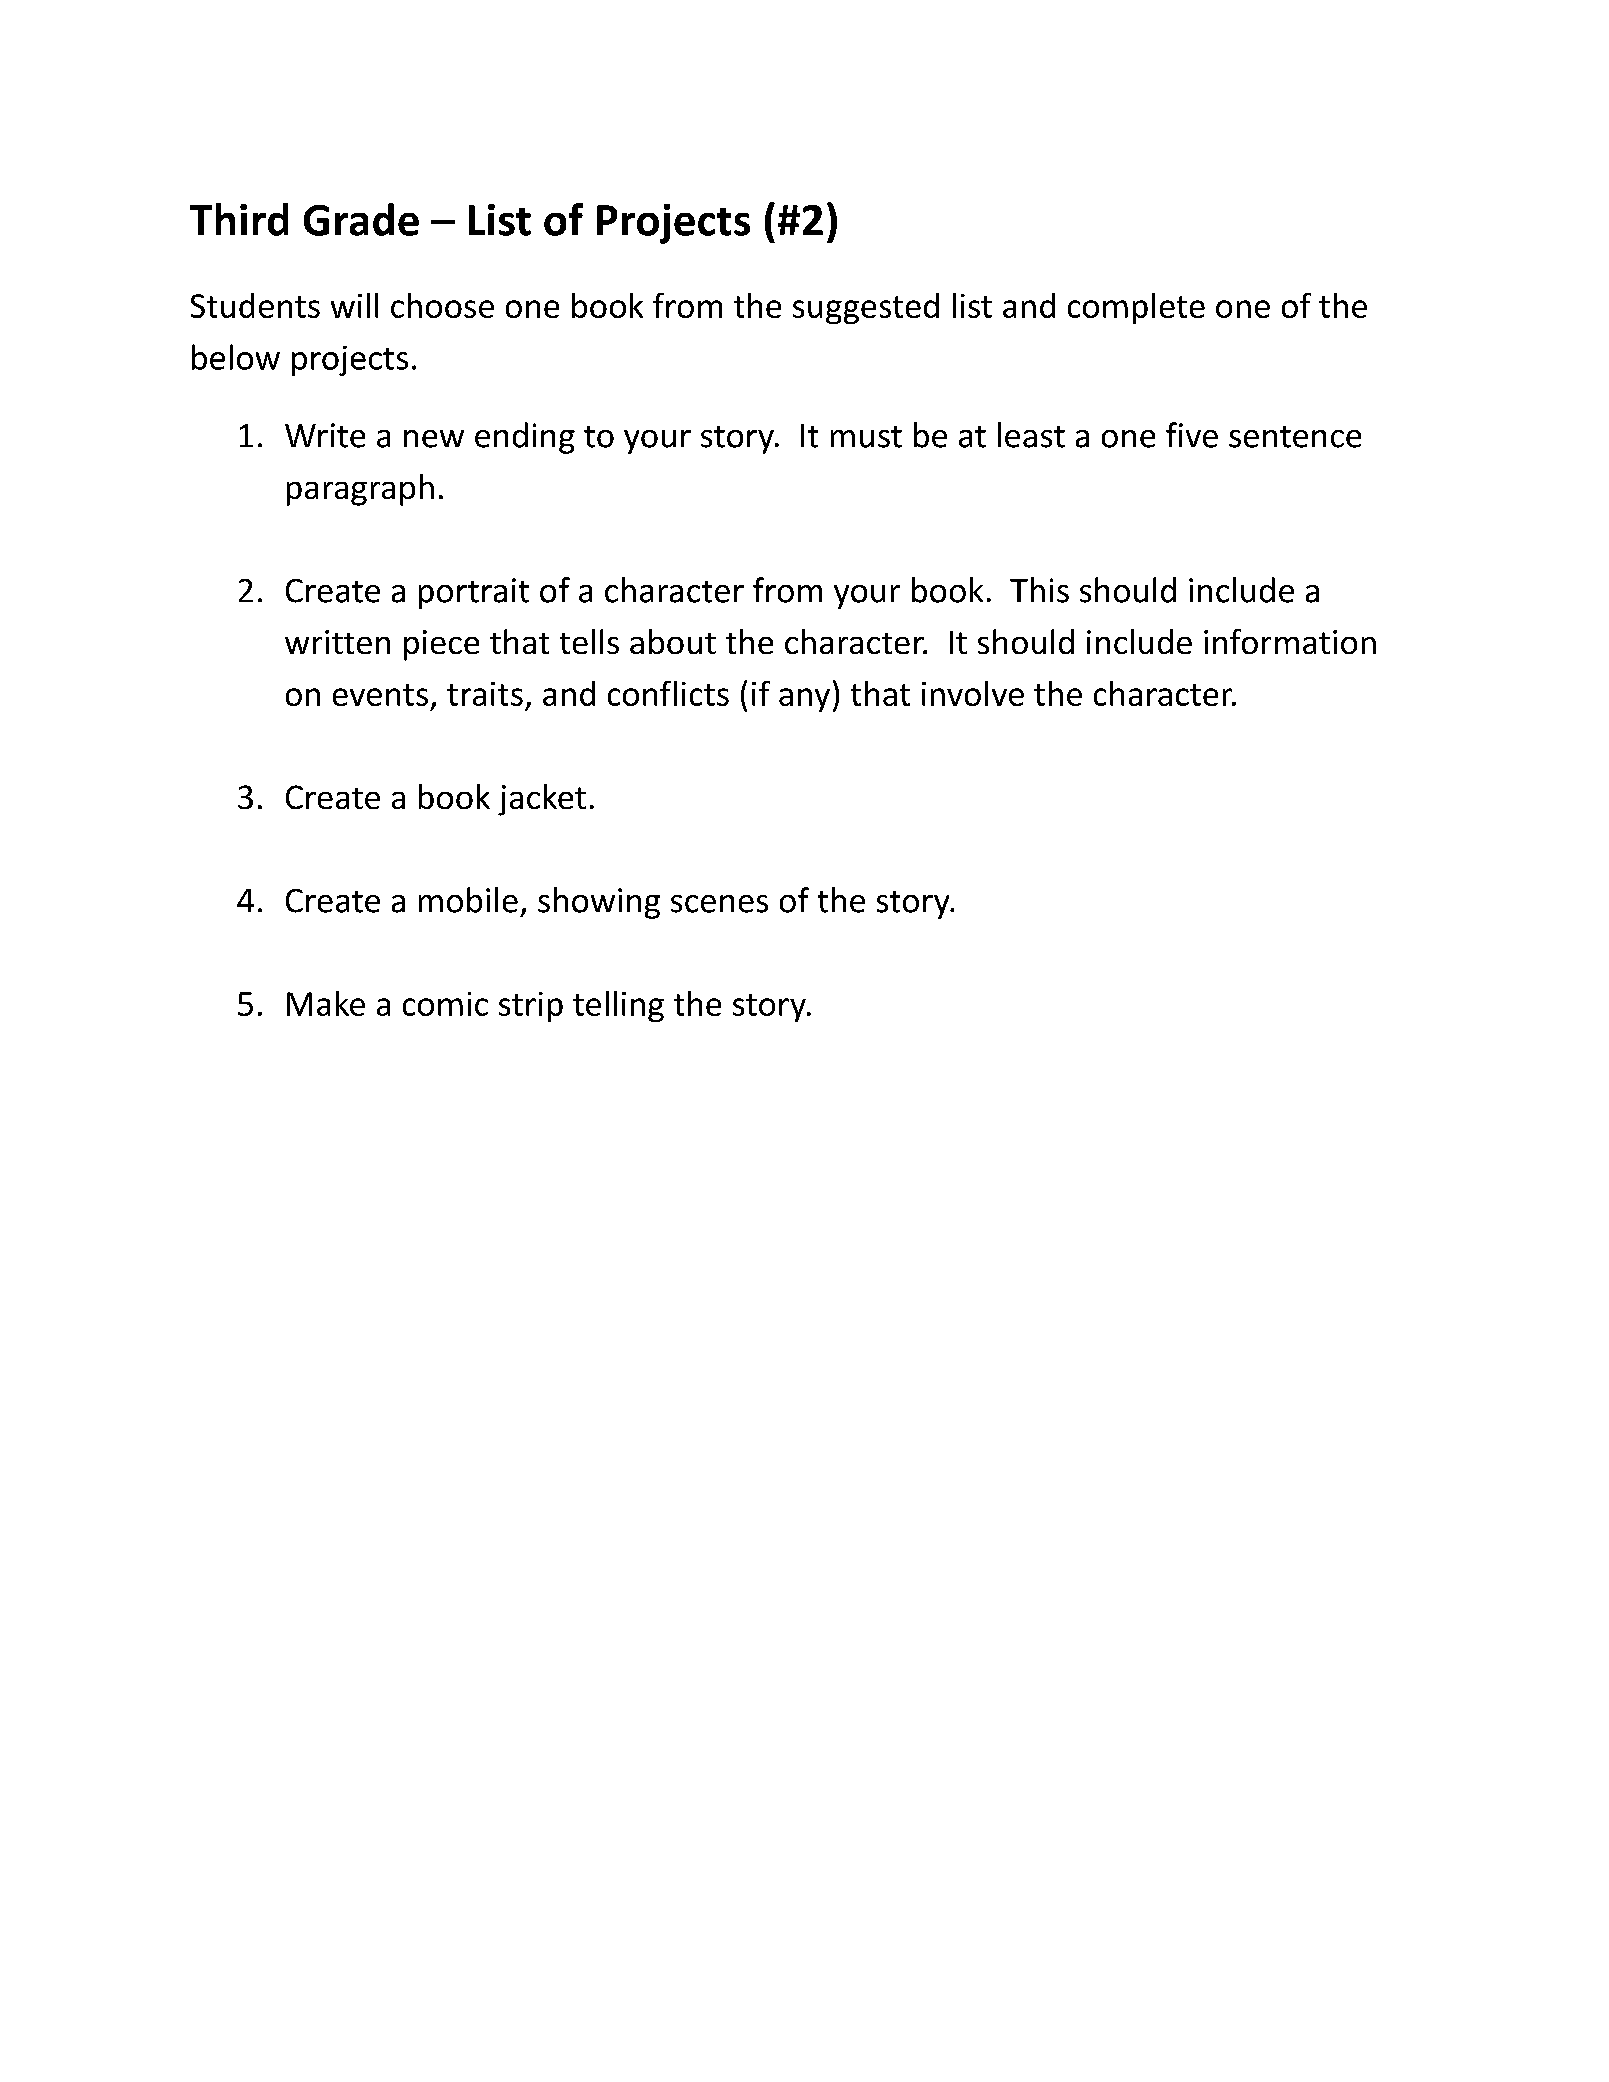 The height and width of the page is (2082, 1609). What do you see at coordinates (326, 1003) in the page?
I see `Make` at bounding box center [326, 1003].
